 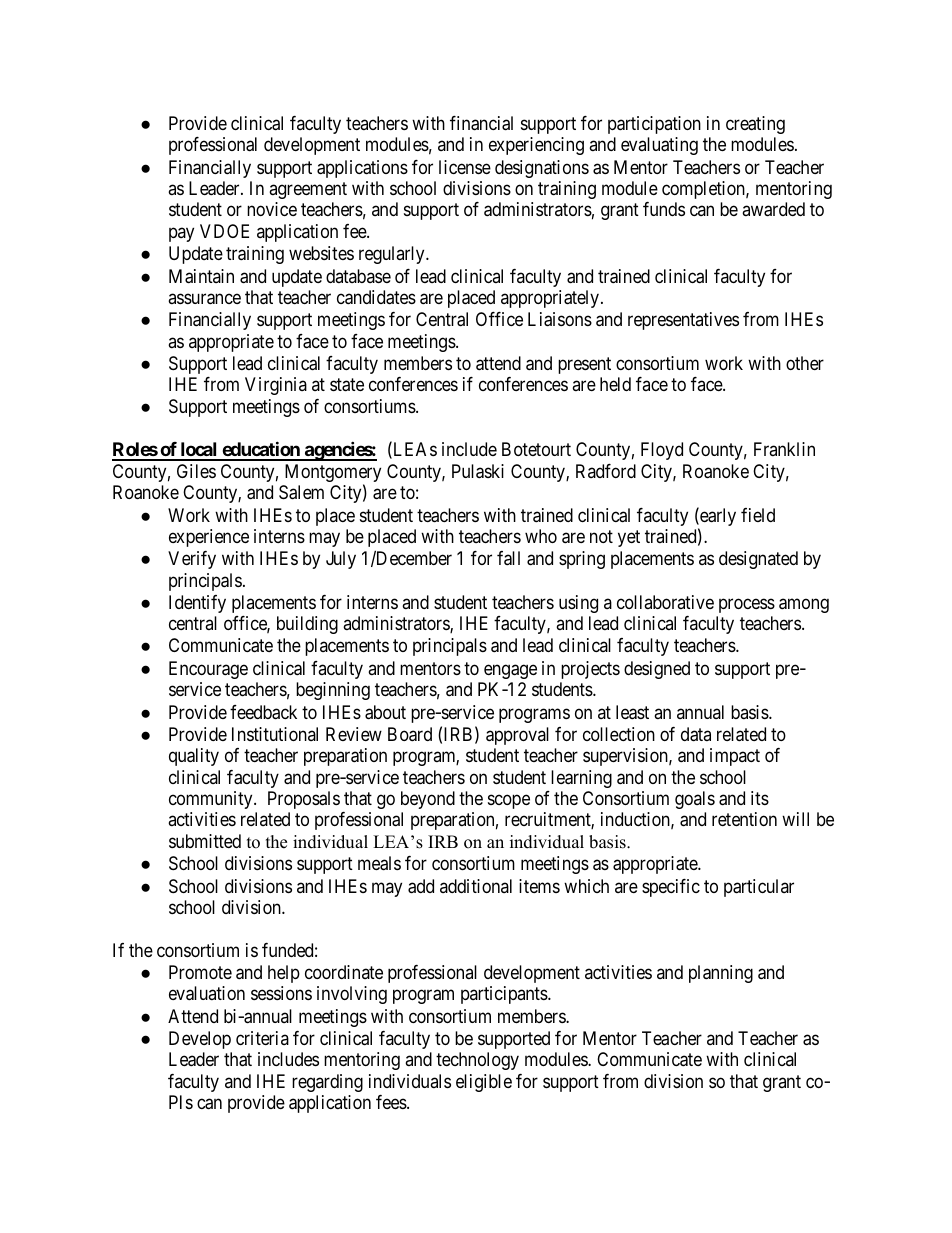 I want to click on Botetourt, so click(x=536, y=449).
